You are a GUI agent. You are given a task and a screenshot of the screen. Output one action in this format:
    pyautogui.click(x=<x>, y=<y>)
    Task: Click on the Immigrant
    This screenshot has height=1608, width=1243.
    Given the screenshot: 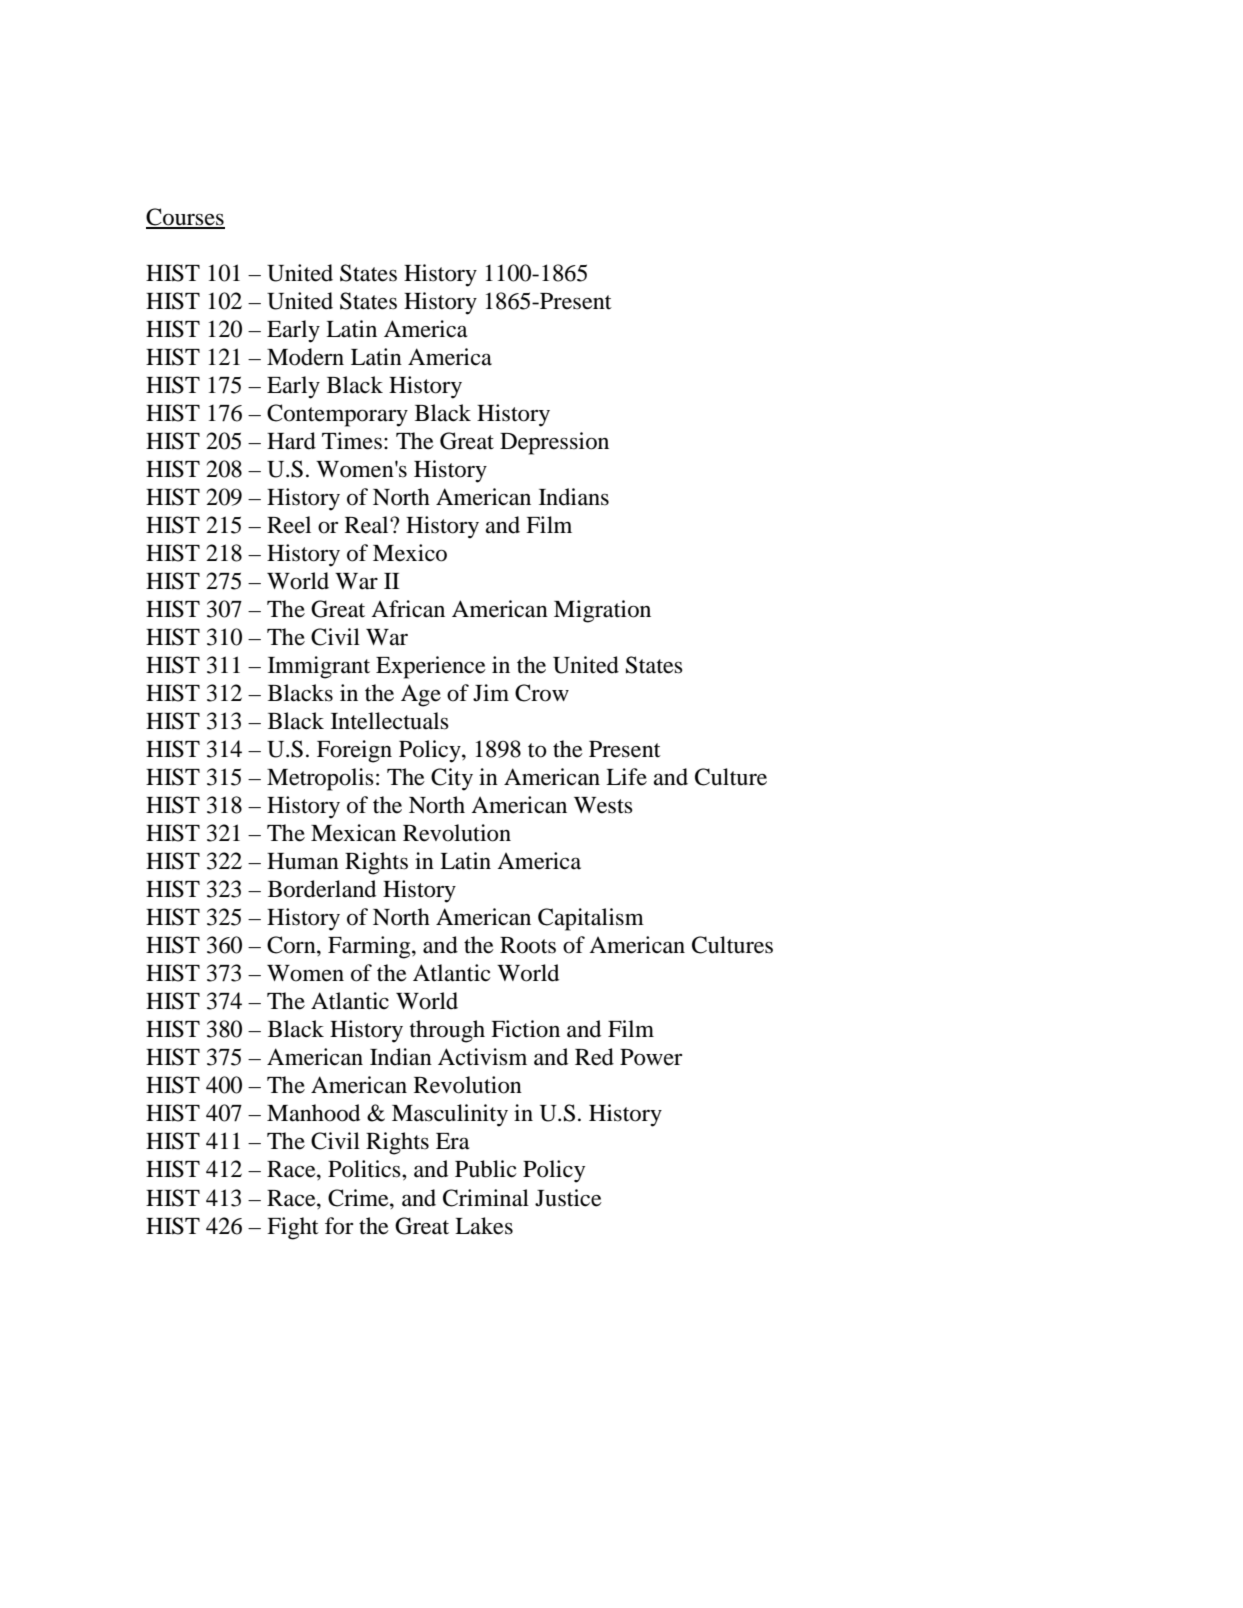 What is the action you would take?
    pyautogui.click(x=319, y=667)
